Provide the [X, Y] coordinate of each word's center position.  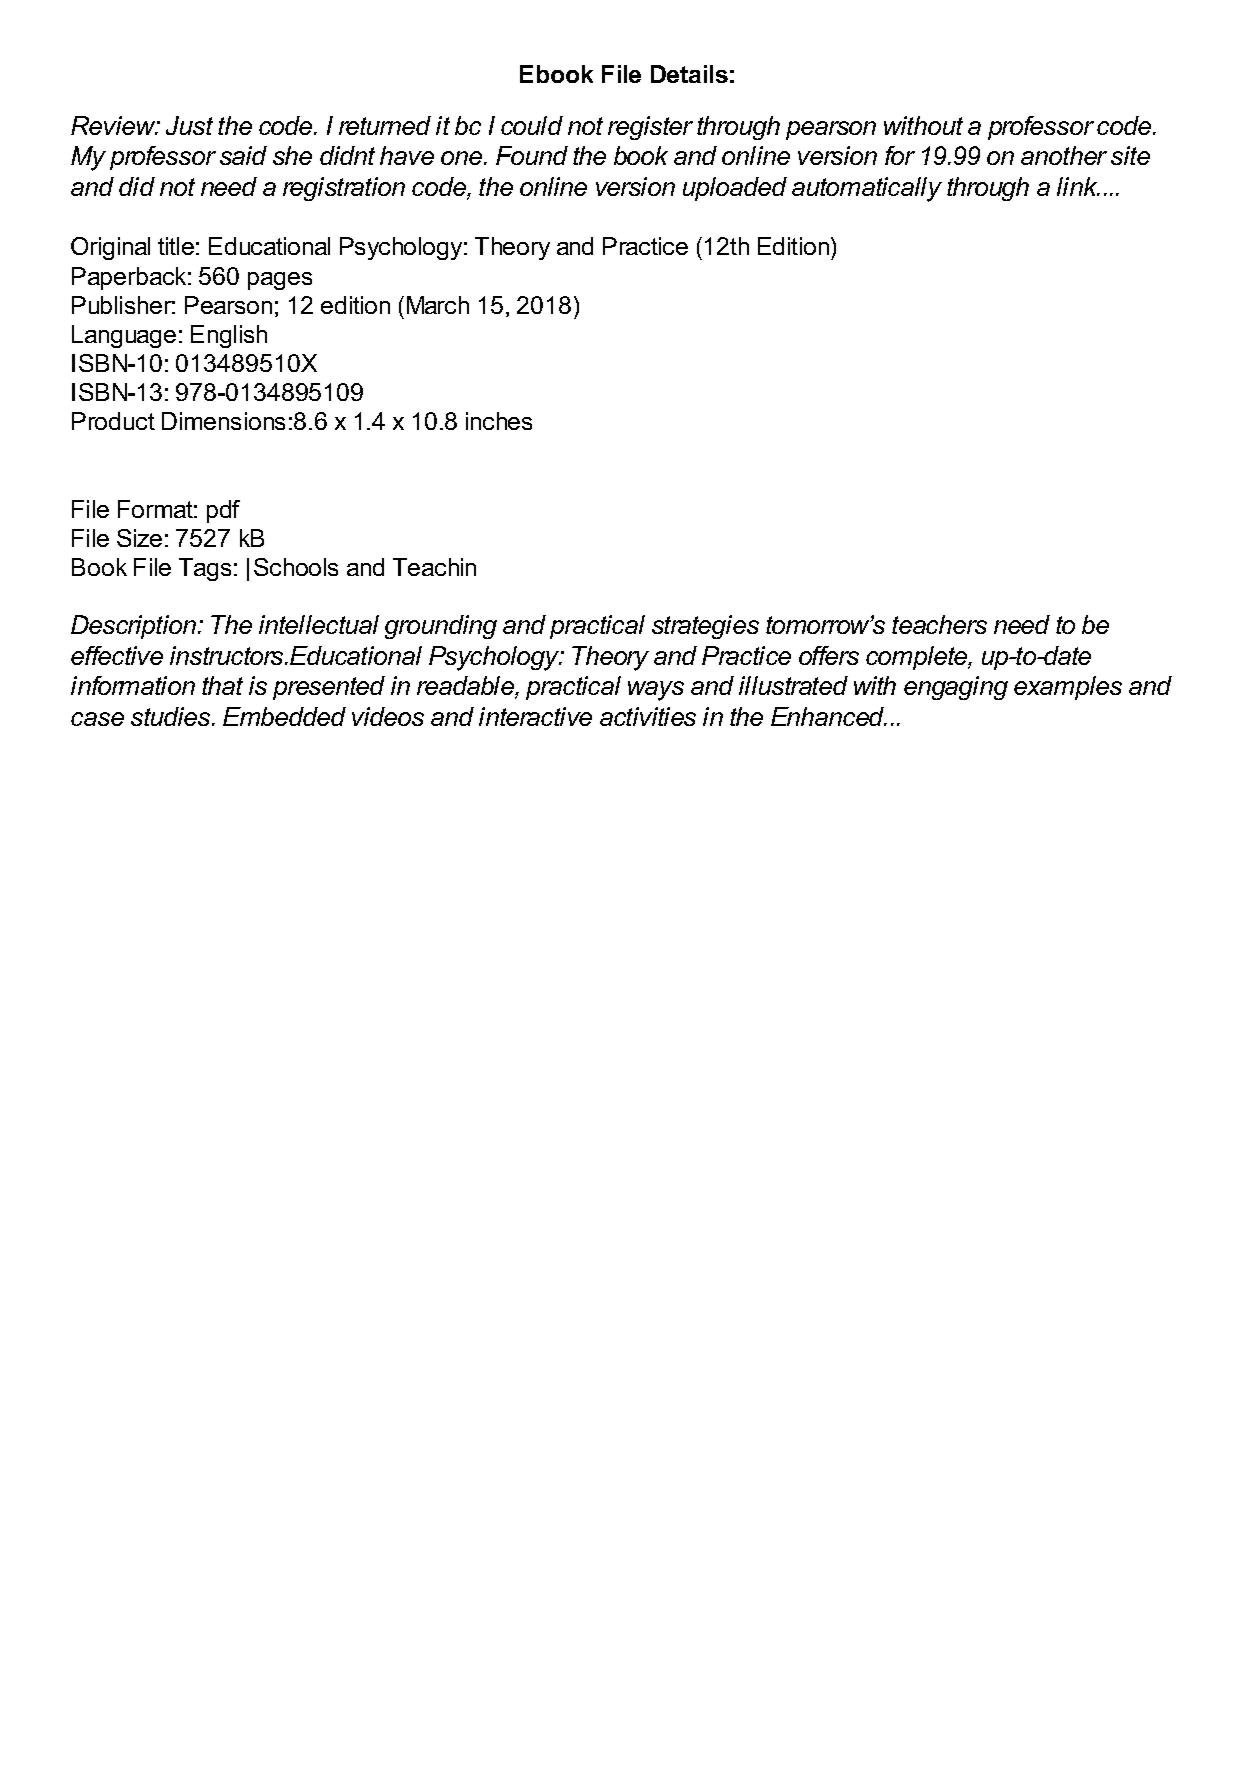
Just [189, 125]
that [222, 685]
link [1078, 186]
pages [280, 281]
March [438, 305]
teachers [939, 624]
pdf [223, 511]
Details [689, 74]
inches [499, 421]
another [1064, 155]
